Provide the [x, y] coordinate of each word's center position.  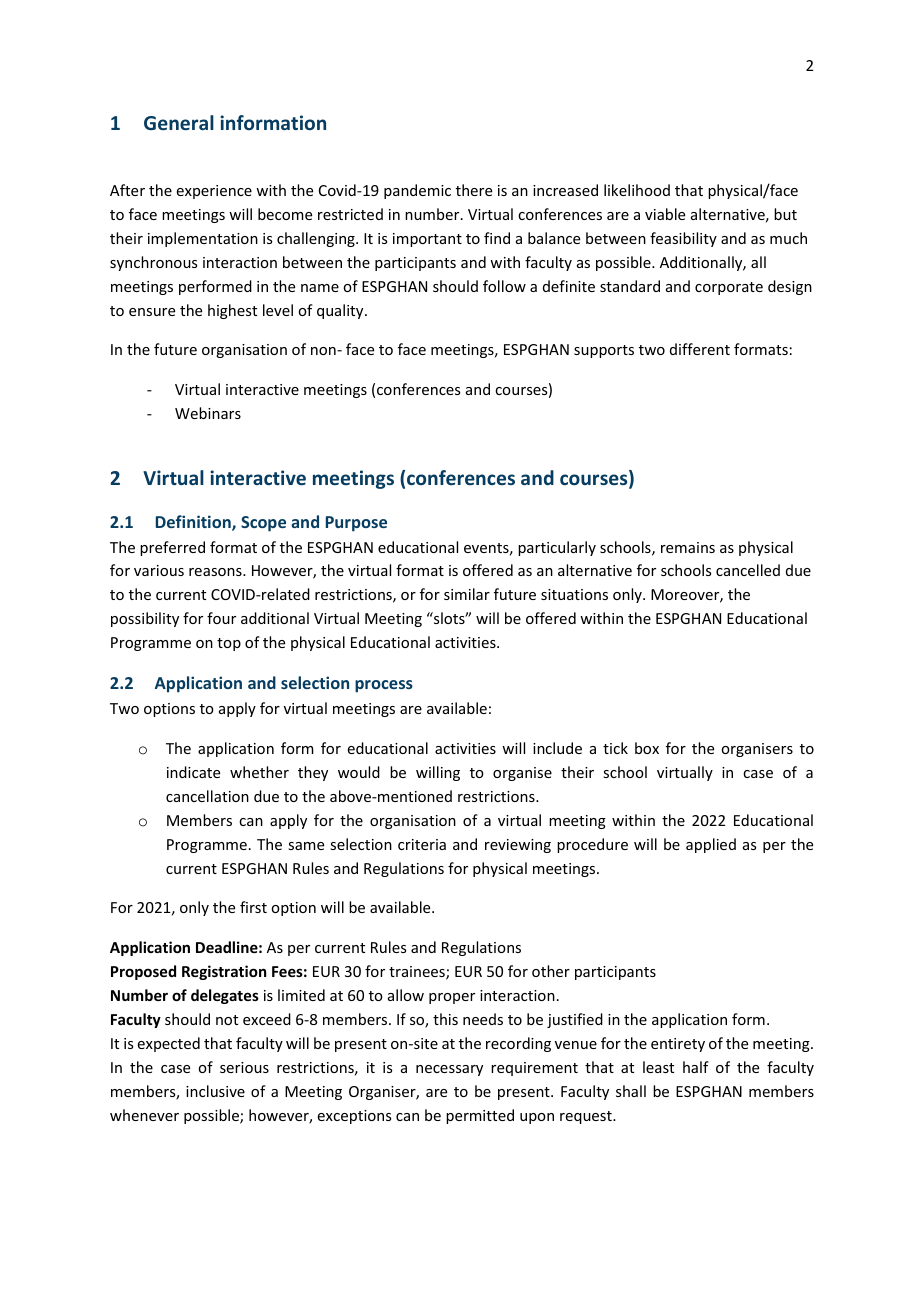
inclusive [215, 1091]
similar [467, 594]
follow [504, 286]
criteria [422, 844]
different [700, 349]
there [474, 190]
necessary [449, 1070]
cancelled [748, 570]
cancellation [207, 796]
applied [711, 845]
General [179, 122]
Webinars [208, 413]
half [696, 1067]
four [221, 618]
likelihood [637, 190]
